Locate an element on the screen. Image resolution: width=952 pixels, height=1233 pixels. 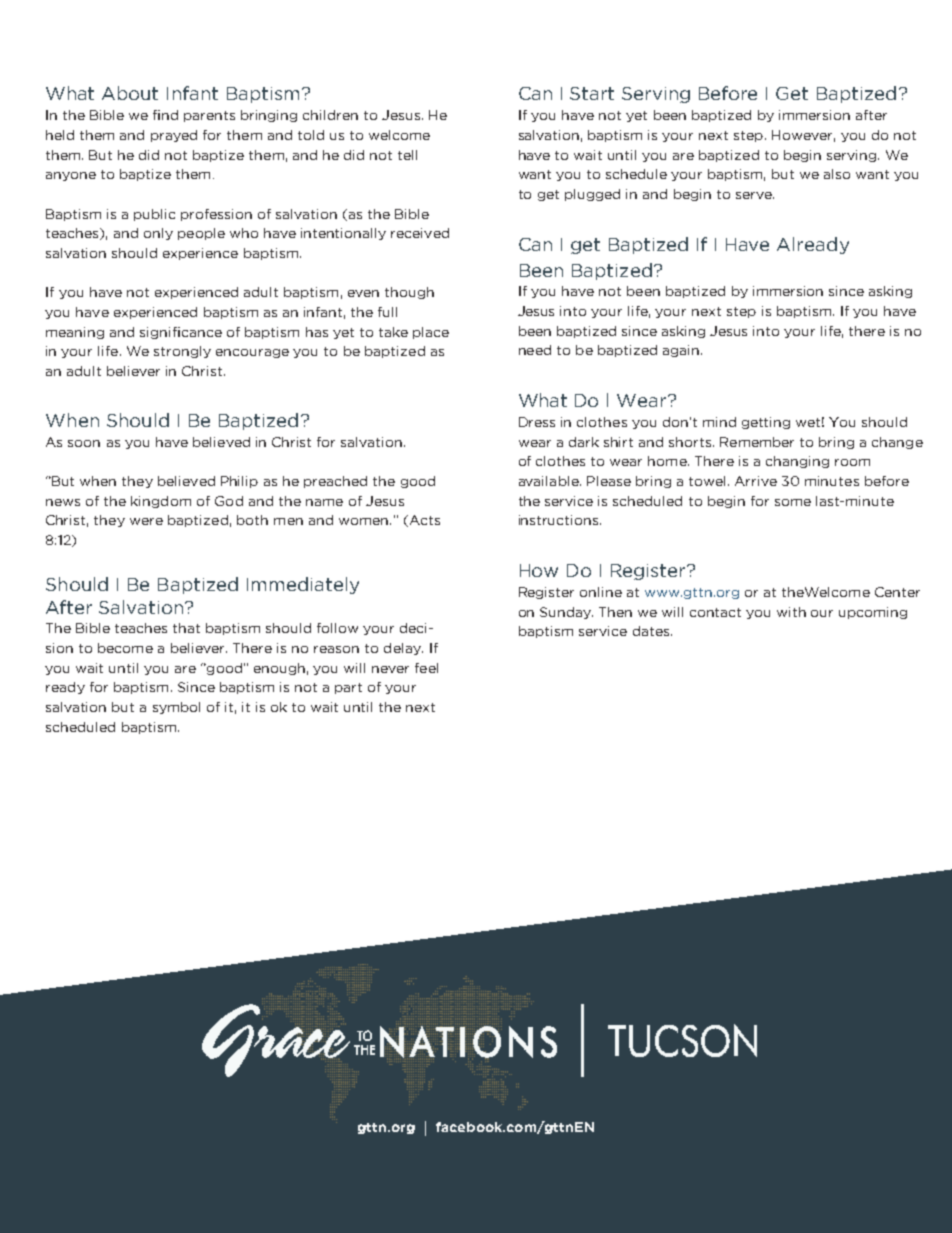
also is located at coordinates (837, 174).
